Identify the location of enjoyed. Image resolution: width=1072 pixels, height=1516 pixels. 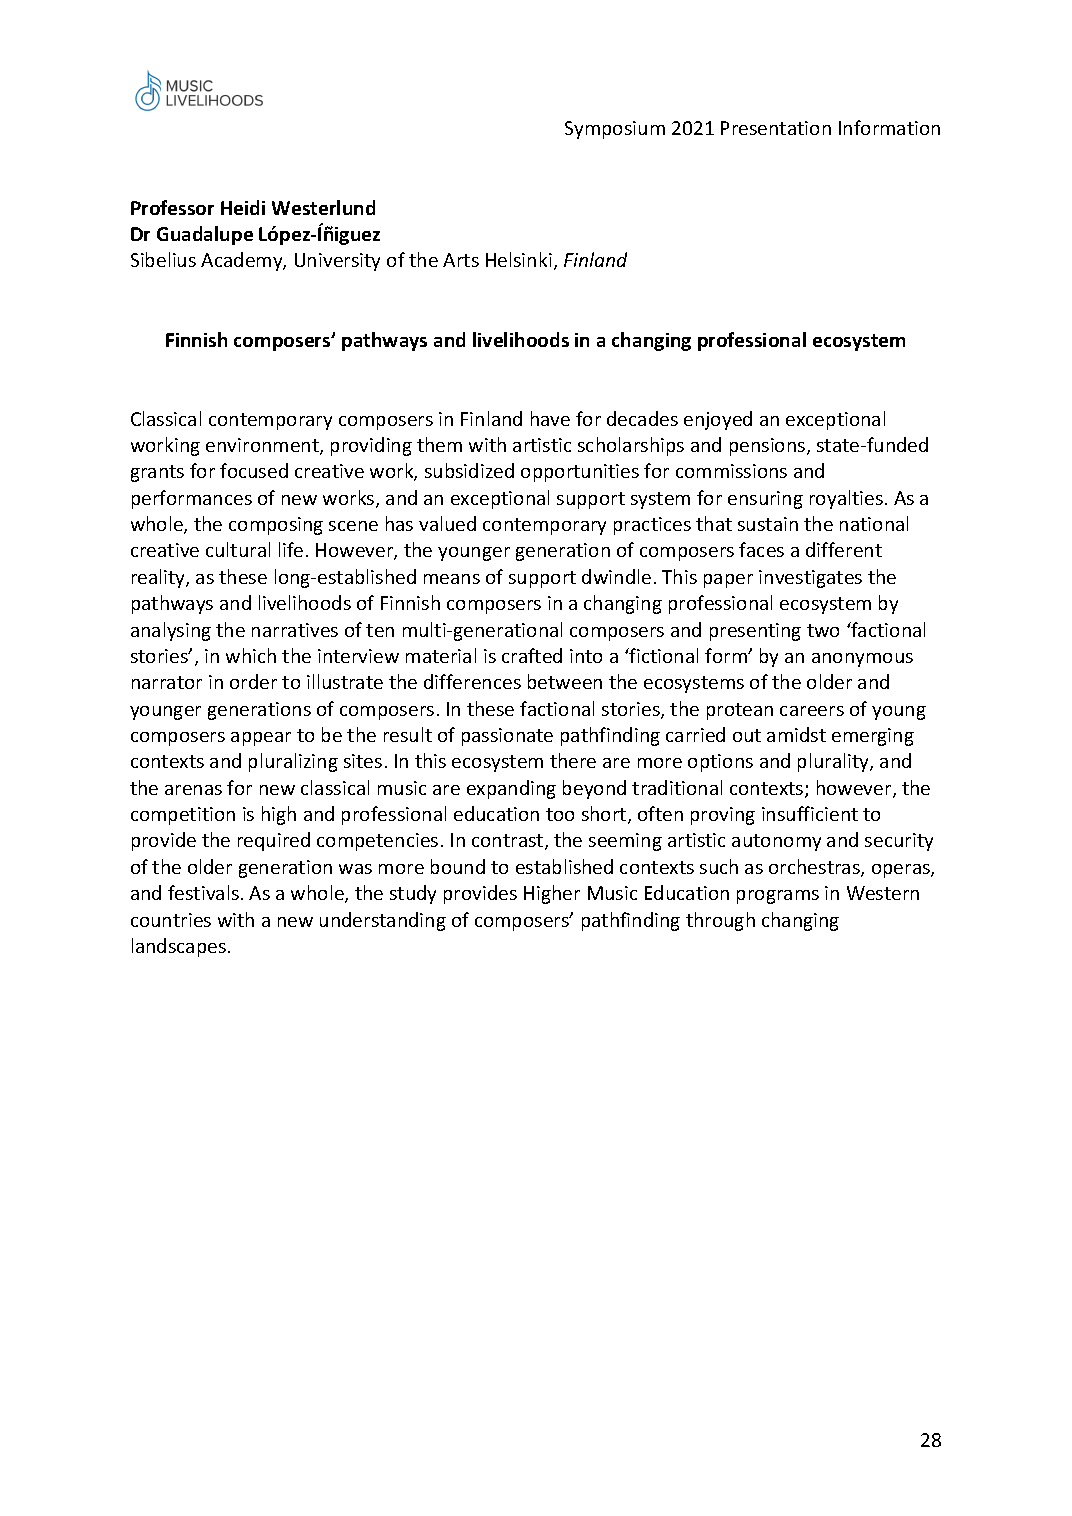
(718, 420).
